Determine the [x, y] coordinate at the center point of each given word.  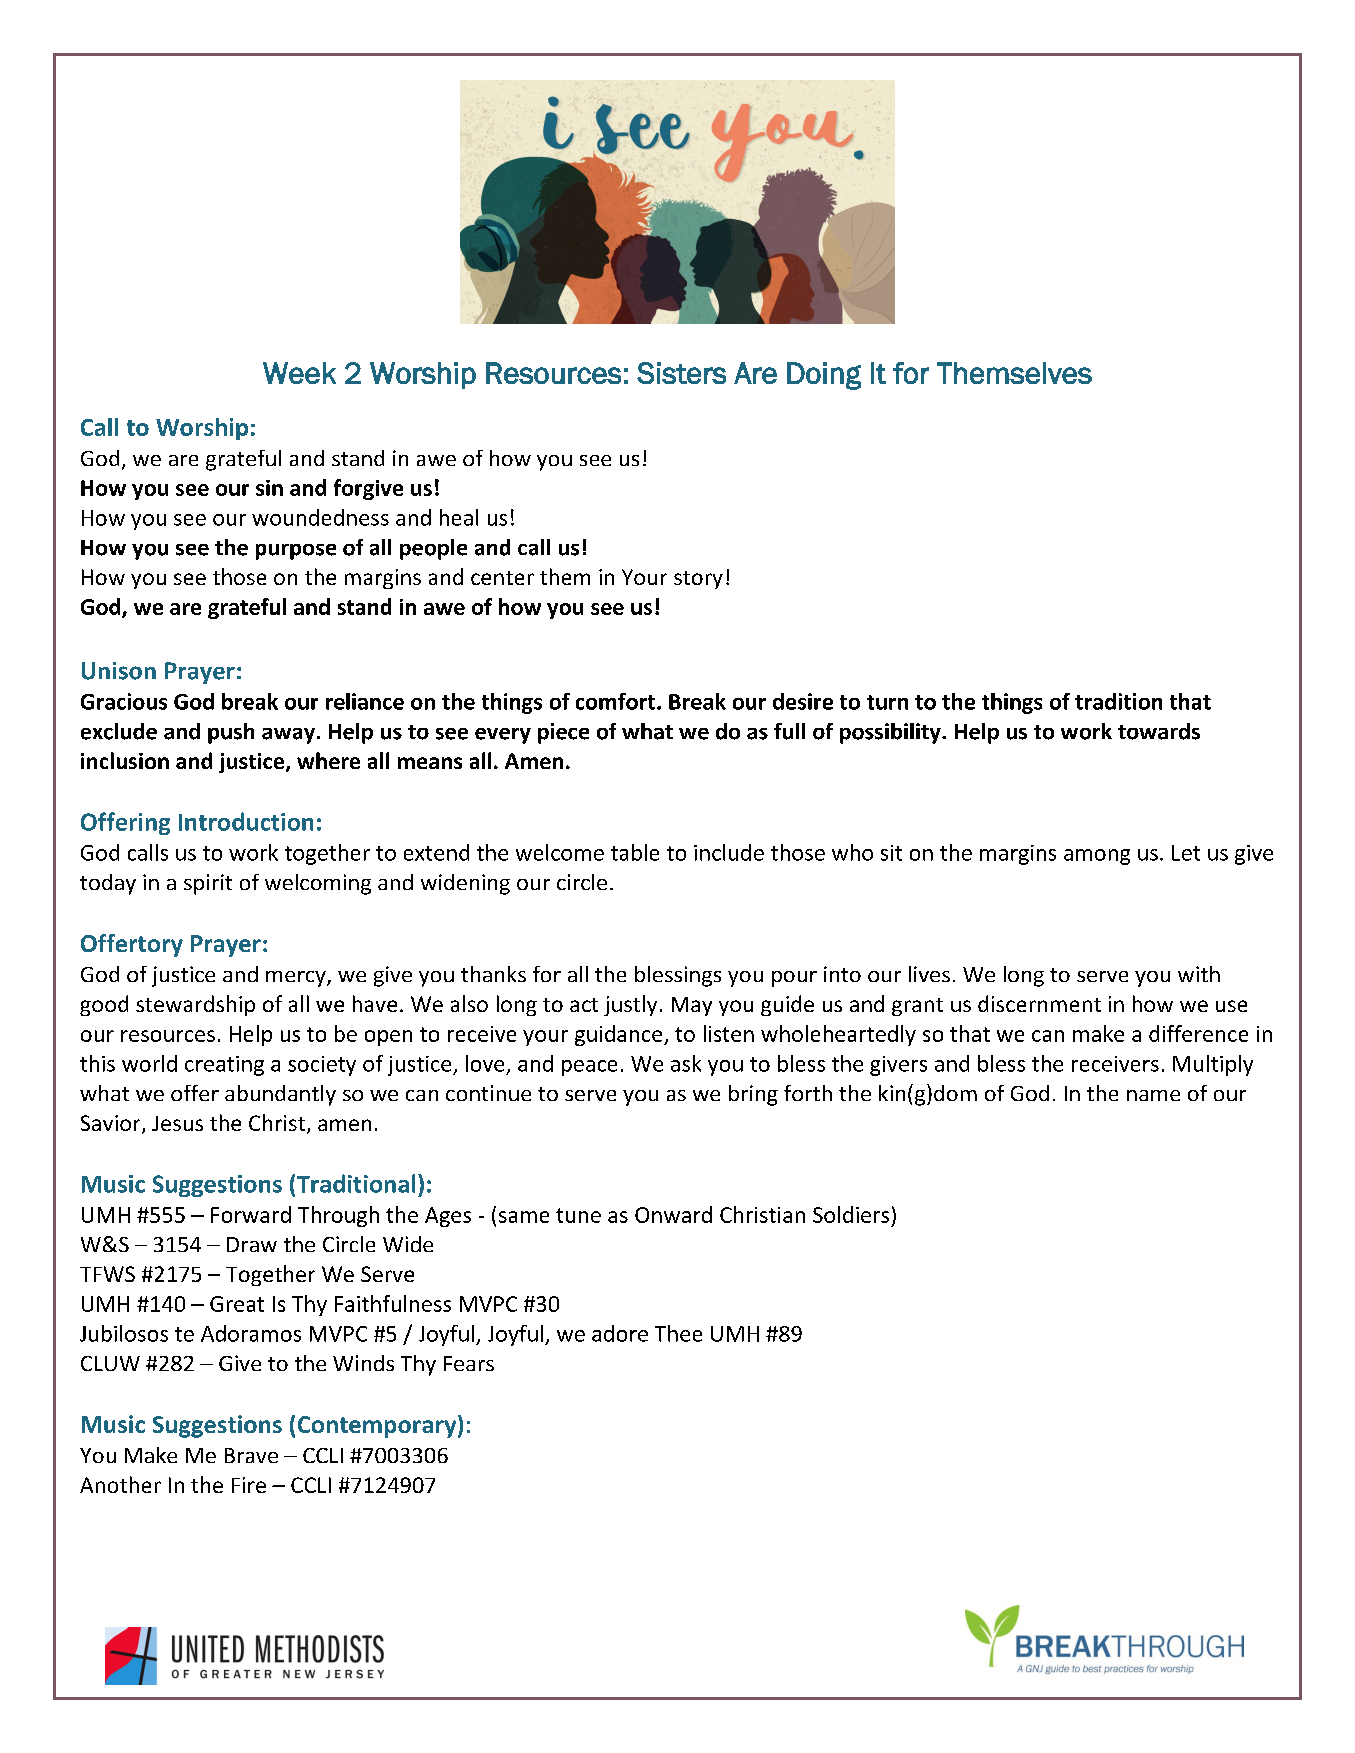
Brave [251, 1455]
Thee [678, 1333]
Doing [824, 376]
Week [299, 373]
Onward [673, 1214]
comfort [615, 701]
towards [1159, 731]
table [635, 852]
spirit [208, 884]
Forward [251, 1214]
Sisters [681, 373]
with [1199, 974]
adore [620, 1333]
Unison [119, 671]
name [1153, 1095]
